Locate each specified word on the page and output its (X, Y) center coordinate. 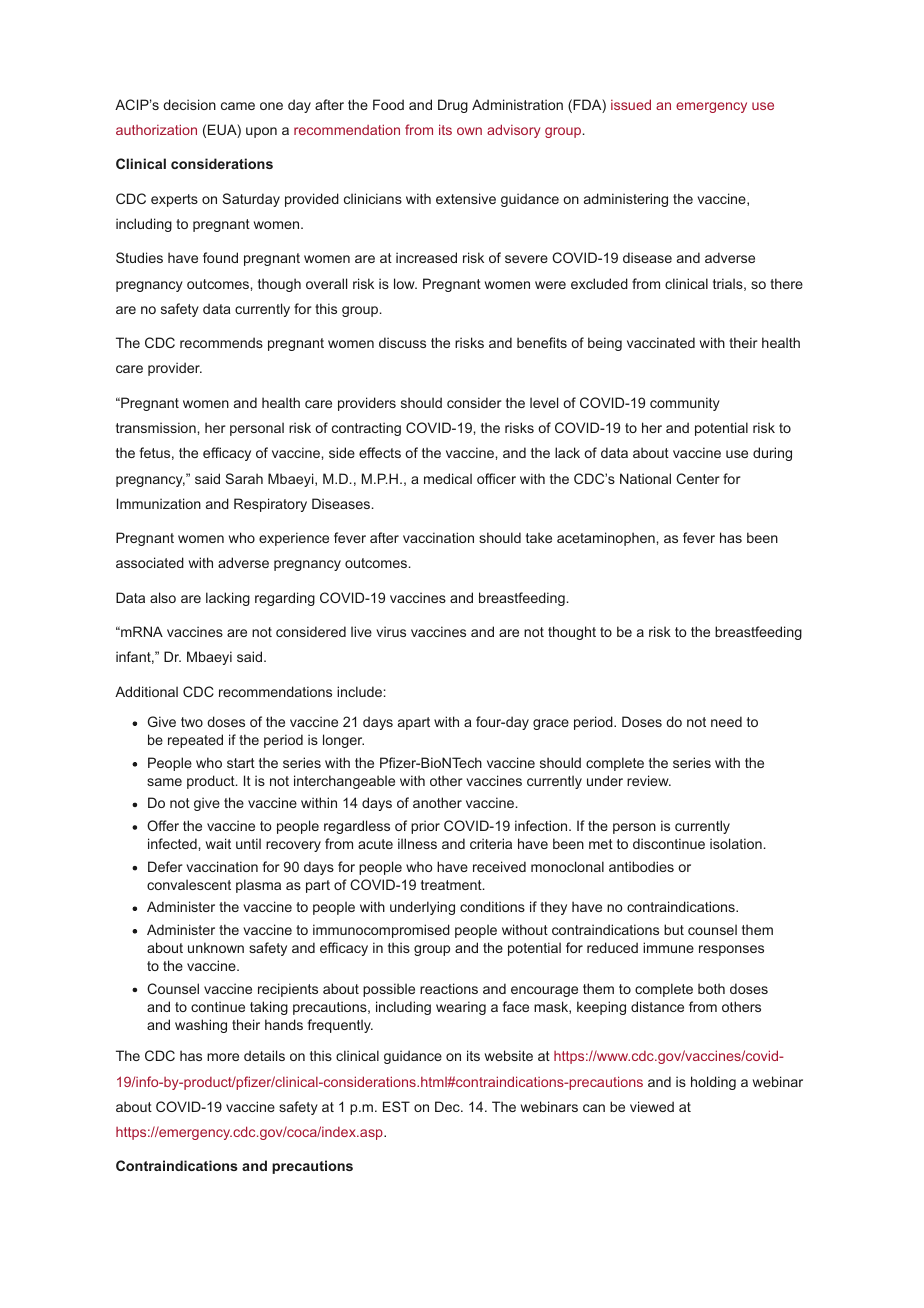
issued (631, 104)
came (238, 106)
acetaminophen (606, 539)
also (163, 597)
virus (391, 631)
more (223, 1057)
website (509, 1055)
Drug (453, 106)
